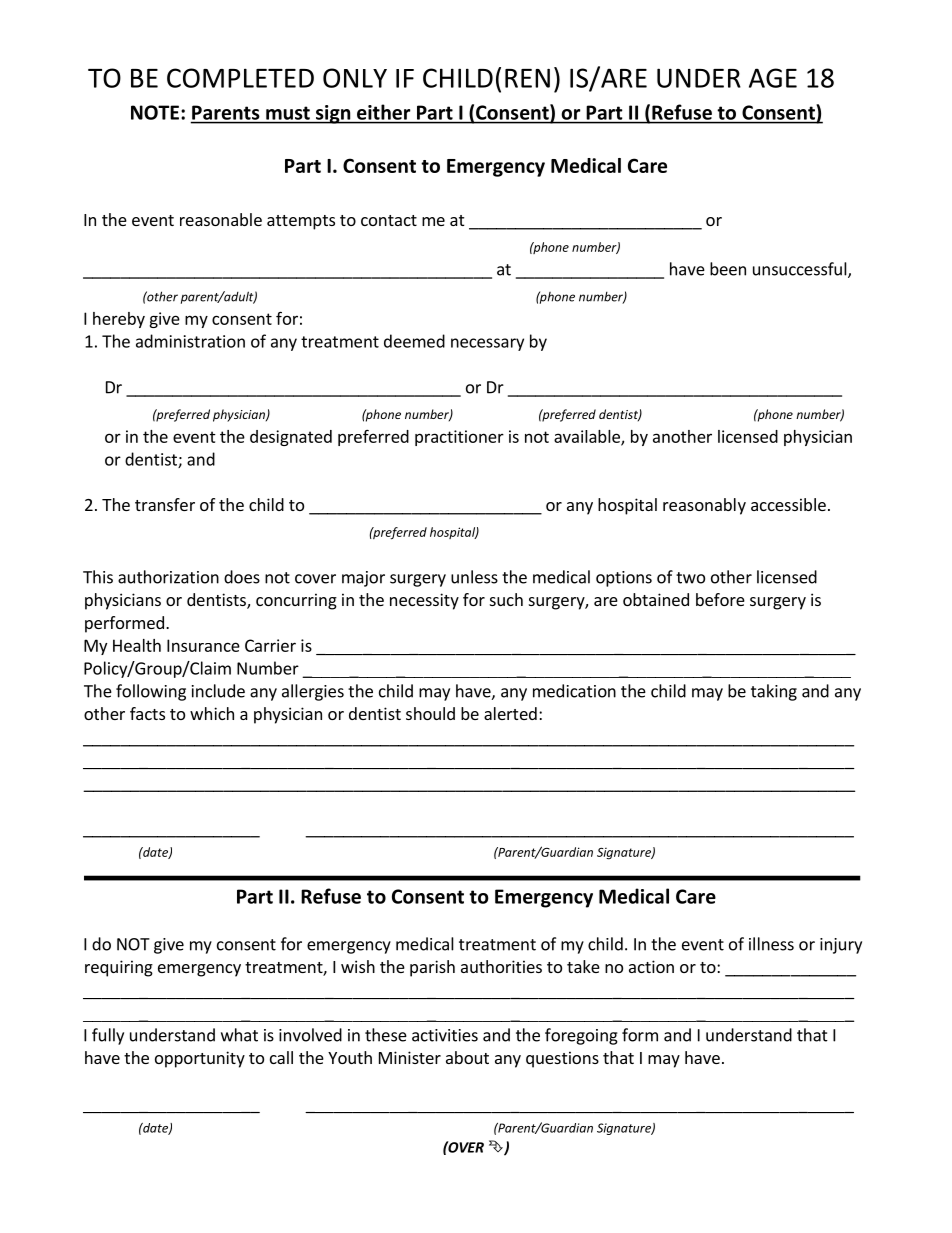 Image resolution: width=952 pixels, height=1233 pixels. What do you see at coordinates (119, 968) in the screenshot?
I see `requiring` at bounding box center [119, 968].
